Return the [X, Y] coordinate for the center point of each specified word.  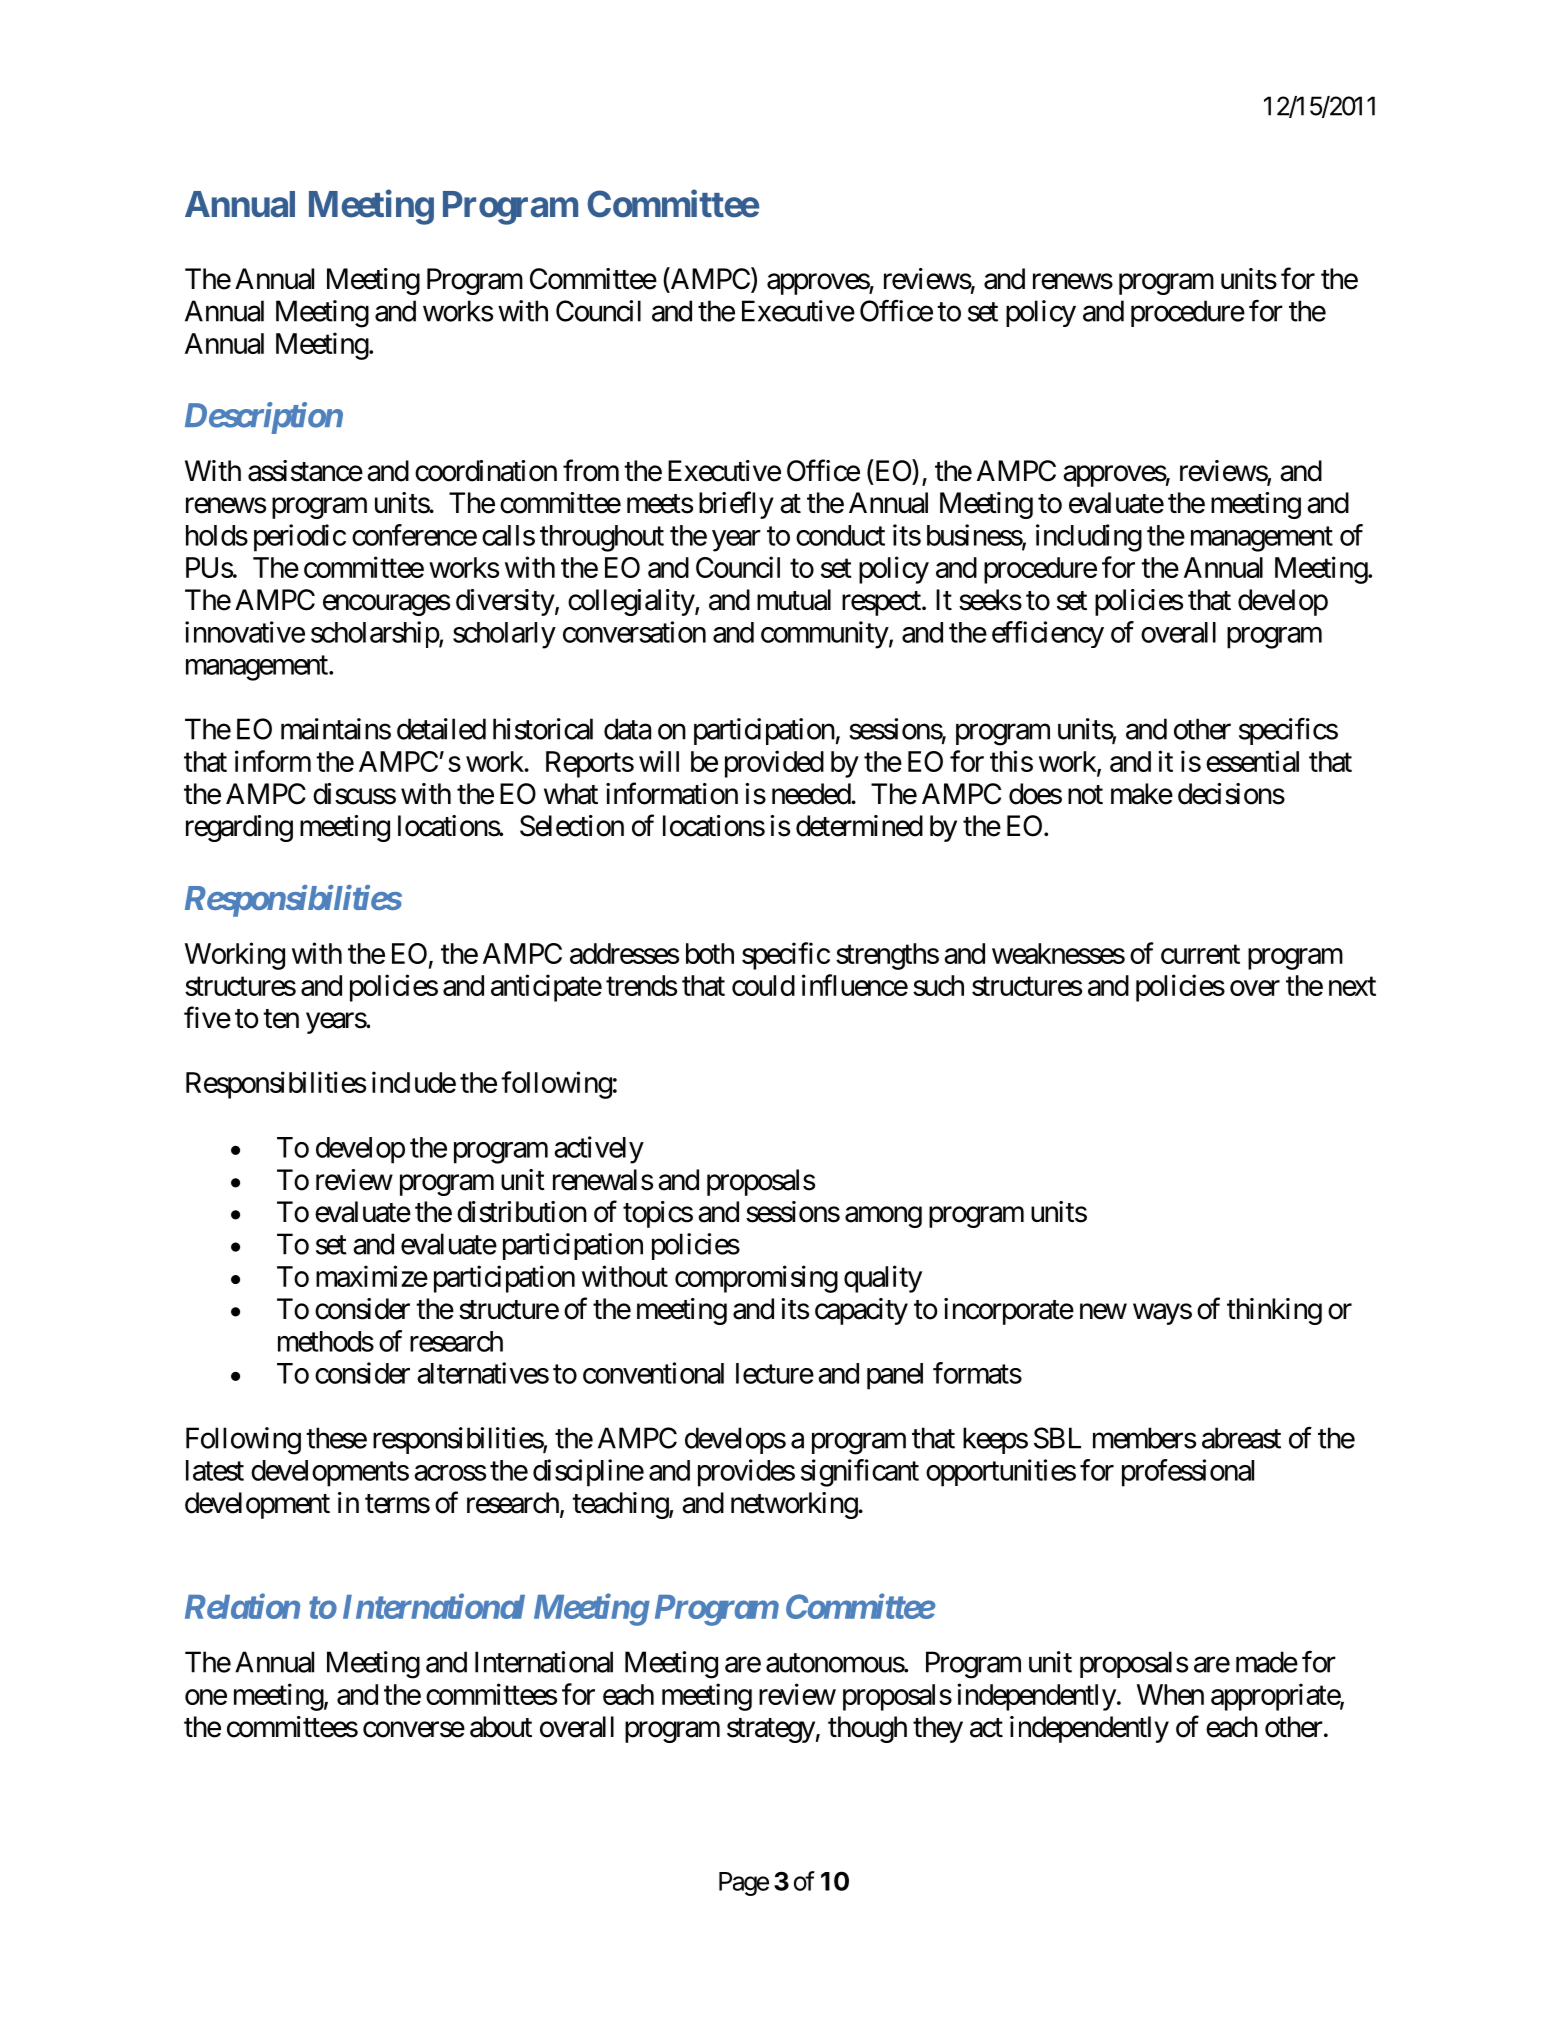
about [501, 1727]
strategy [771, 1730]
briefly [736, 505]
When [1170, 1694]
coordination [486, 471]
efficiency [1048, 634]
